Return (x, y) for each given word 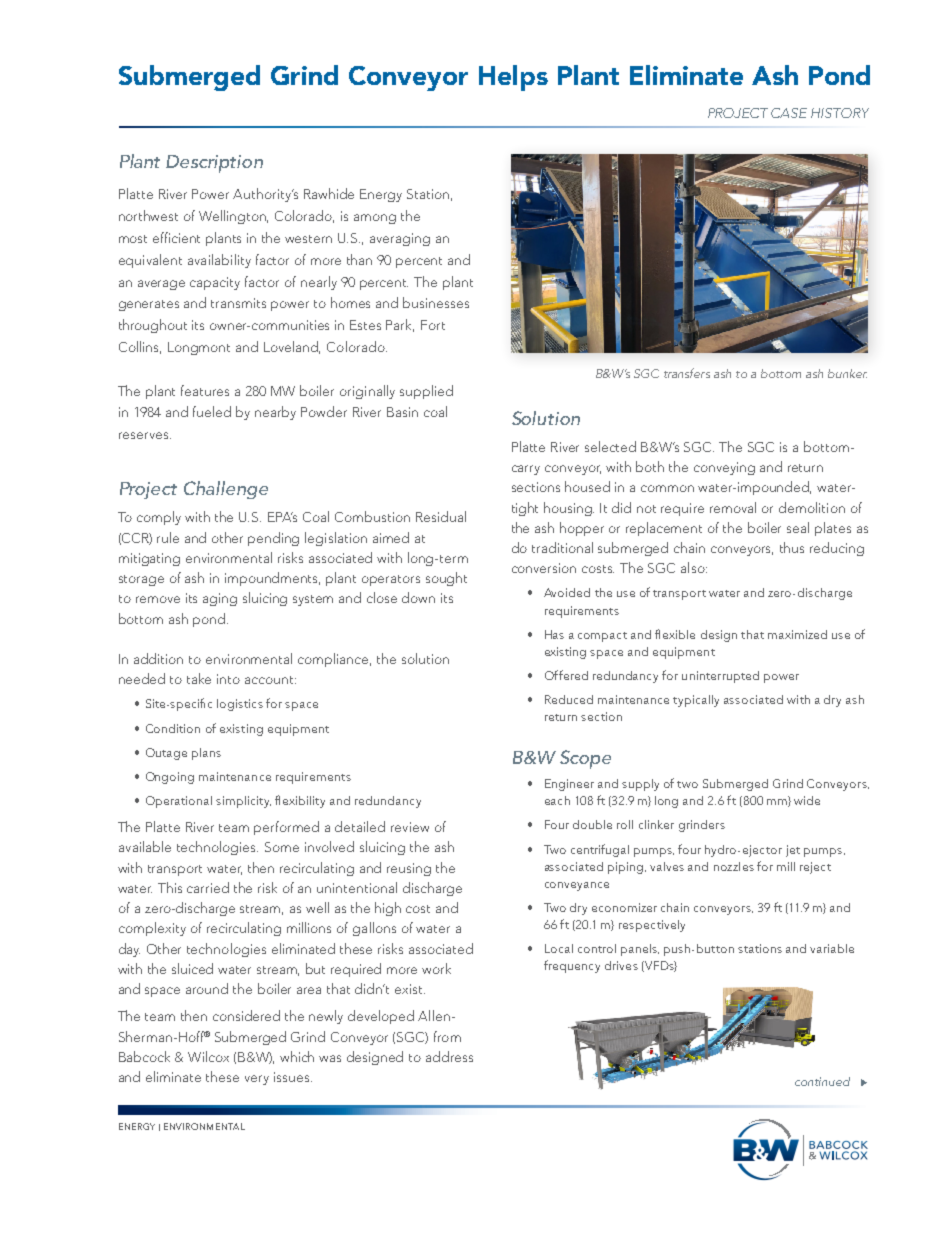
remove (158, 599)
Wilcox (208, 1056)
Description (214, 164)
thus (792, 547)
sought (446, 579)
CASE (789, 113)
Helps (513, 78)
